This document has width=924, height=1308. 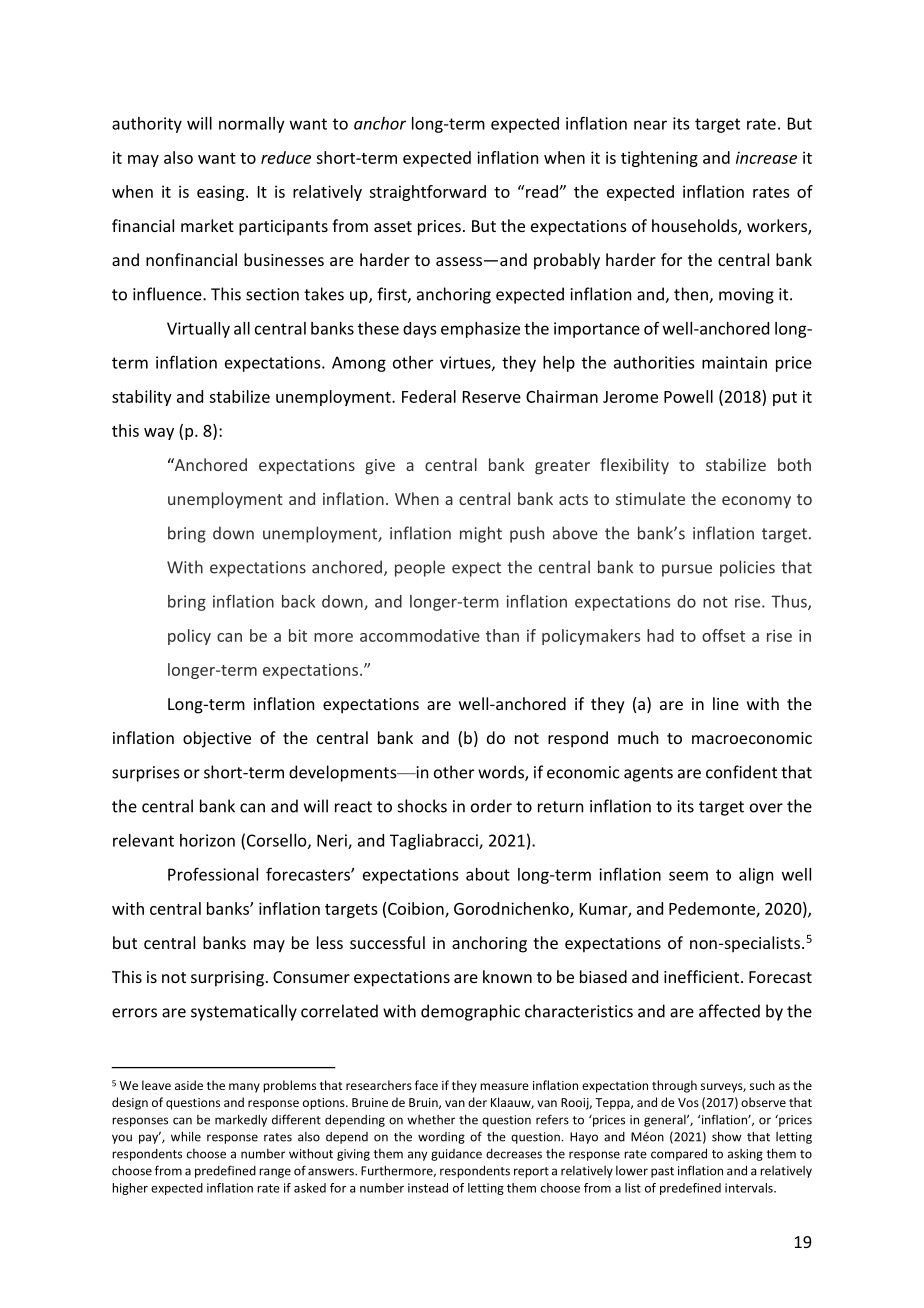 I want to click on order, so click(x=491, y=806).
